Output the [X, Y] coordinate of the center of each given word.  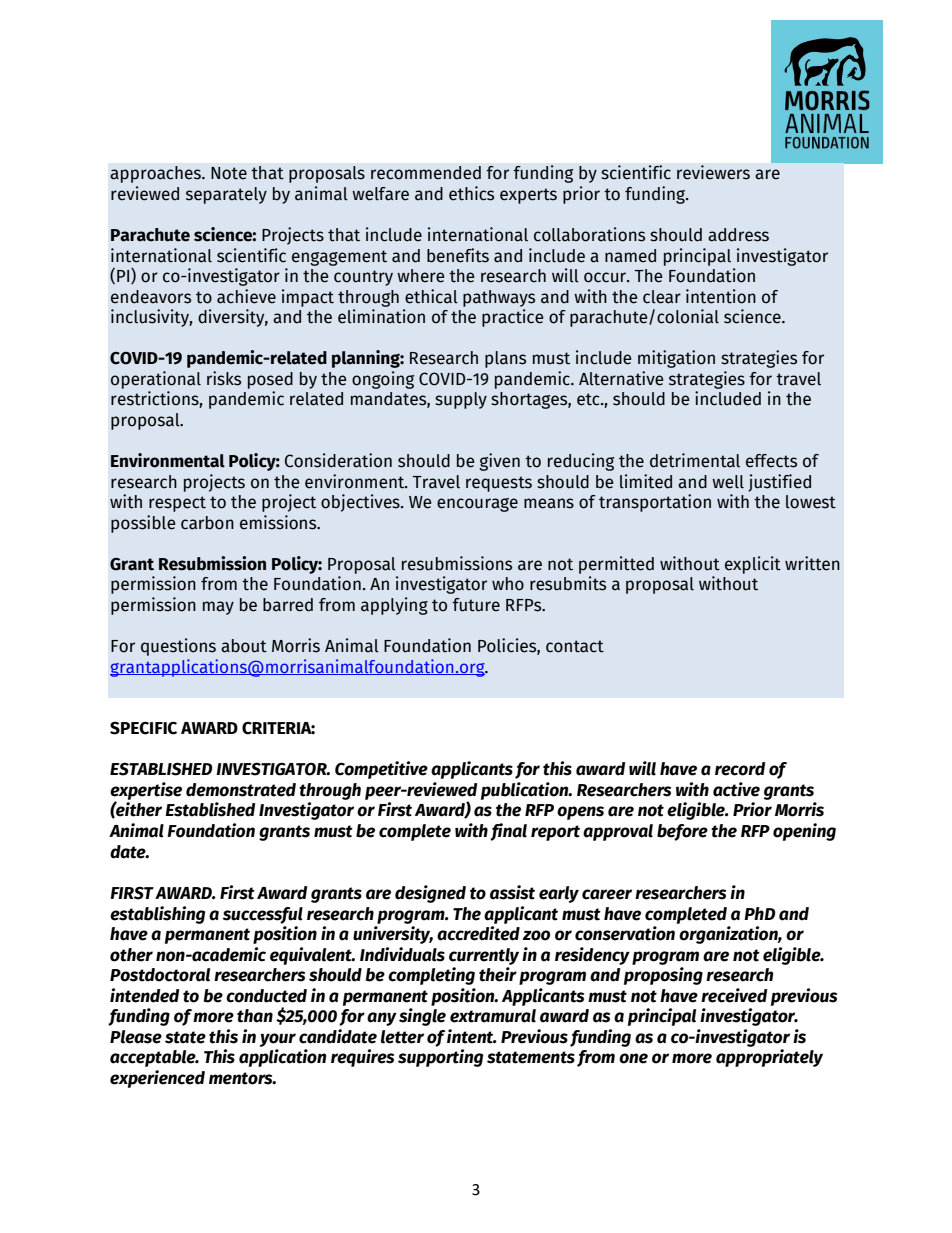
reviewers [713, 172]
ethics [471, 193]
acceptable [154, 1058]
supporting [440, 1058]
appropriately [769, 1058]
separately [226, 195]
